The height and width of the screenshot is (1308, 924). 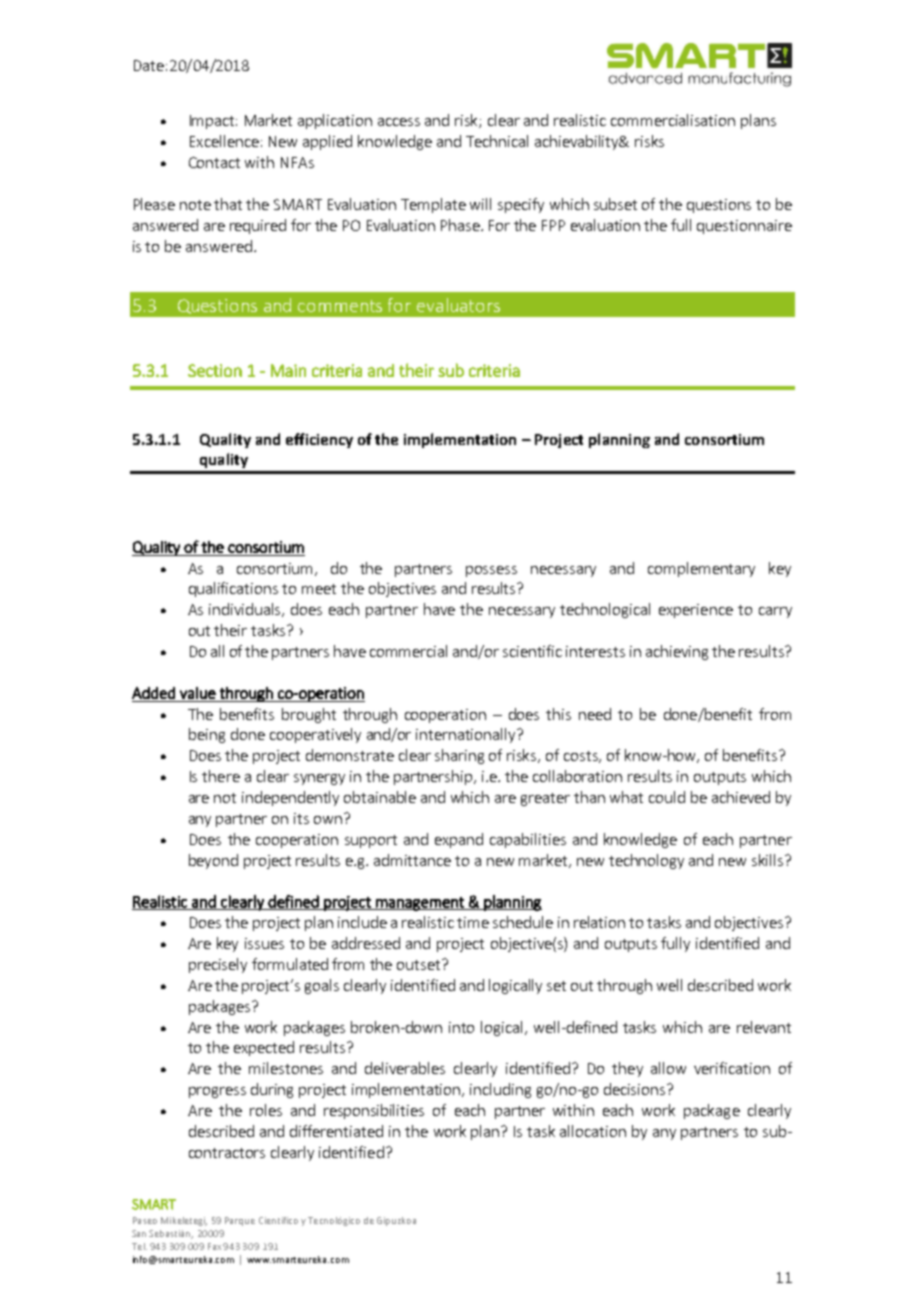 I want to click on Contact, so click(x=214, y=162).
